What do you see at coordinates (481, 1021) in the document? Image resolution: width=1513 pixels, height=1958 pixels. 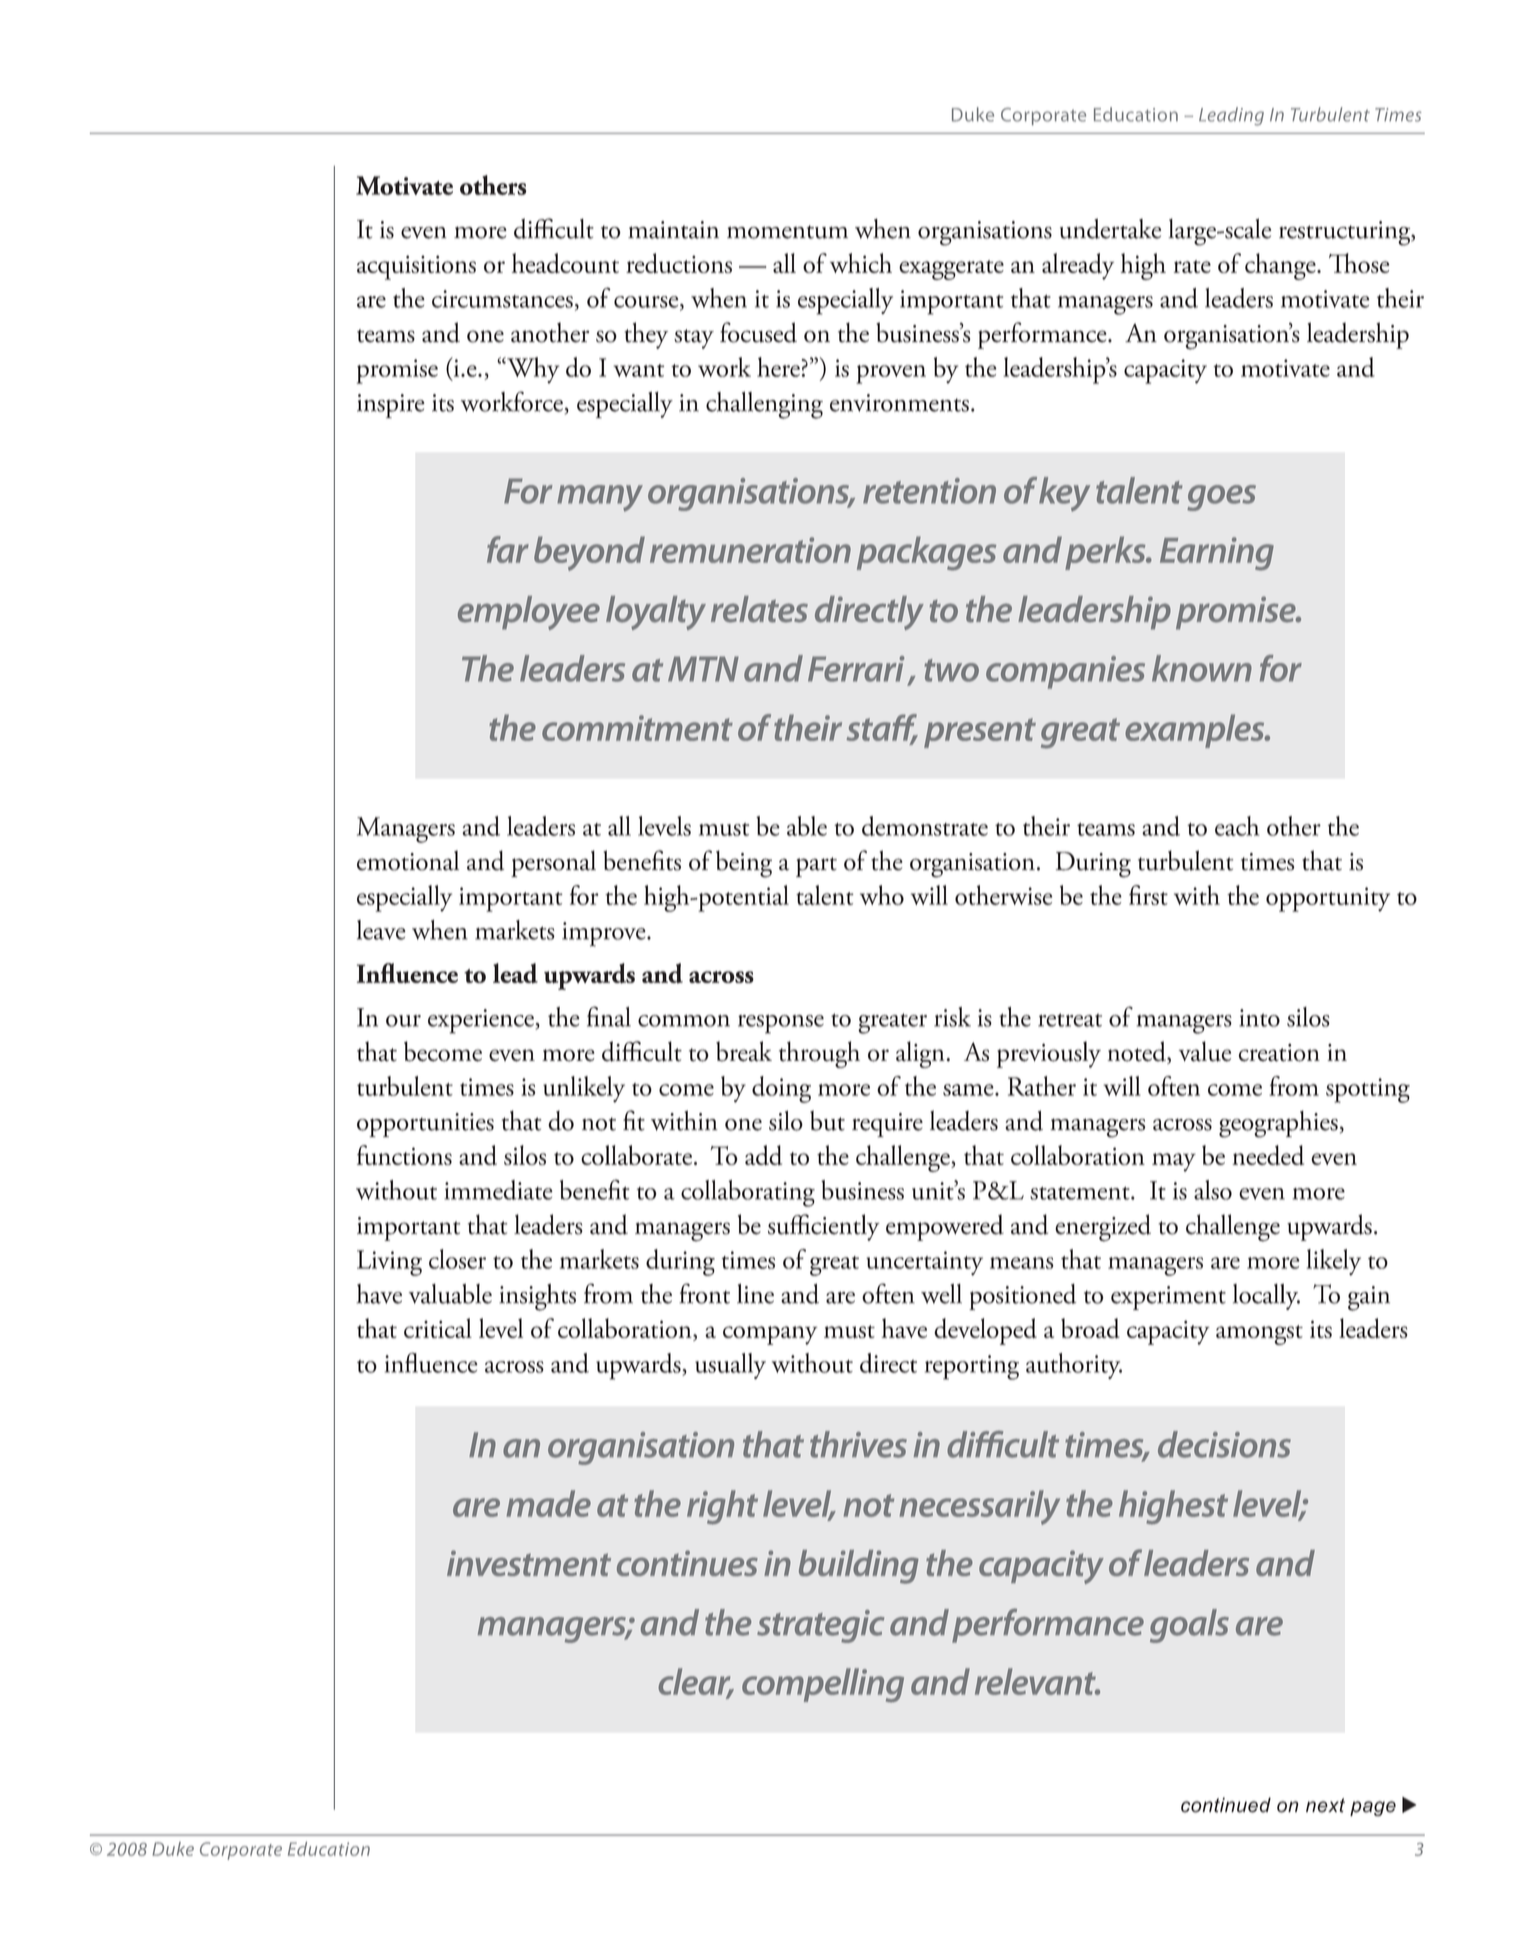 I see `experience` at bounding box center [481, 1021].
